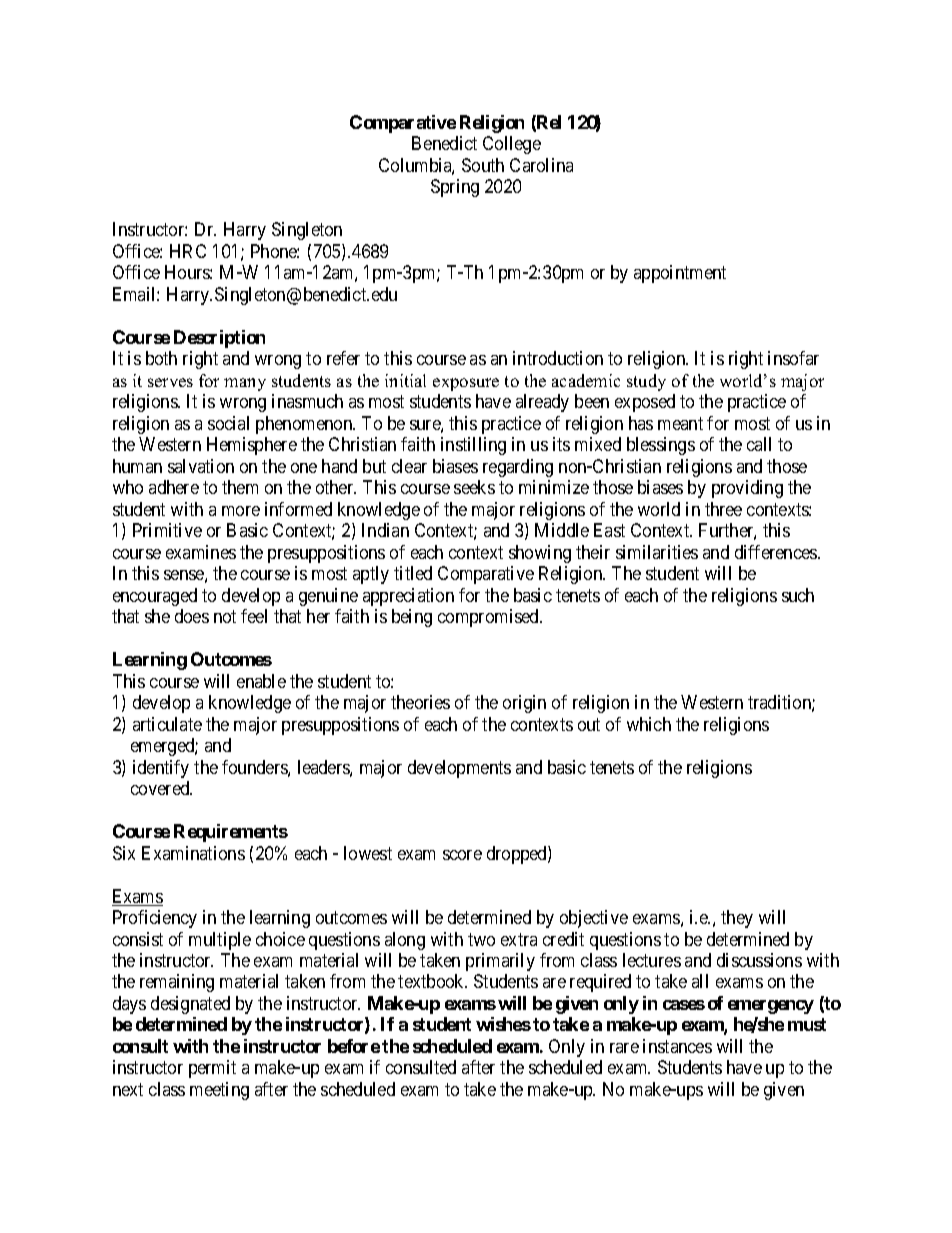 The image size is (952, 1233). Describe the element at coordinates (798, 595) in the page. I see `such` at that location.
